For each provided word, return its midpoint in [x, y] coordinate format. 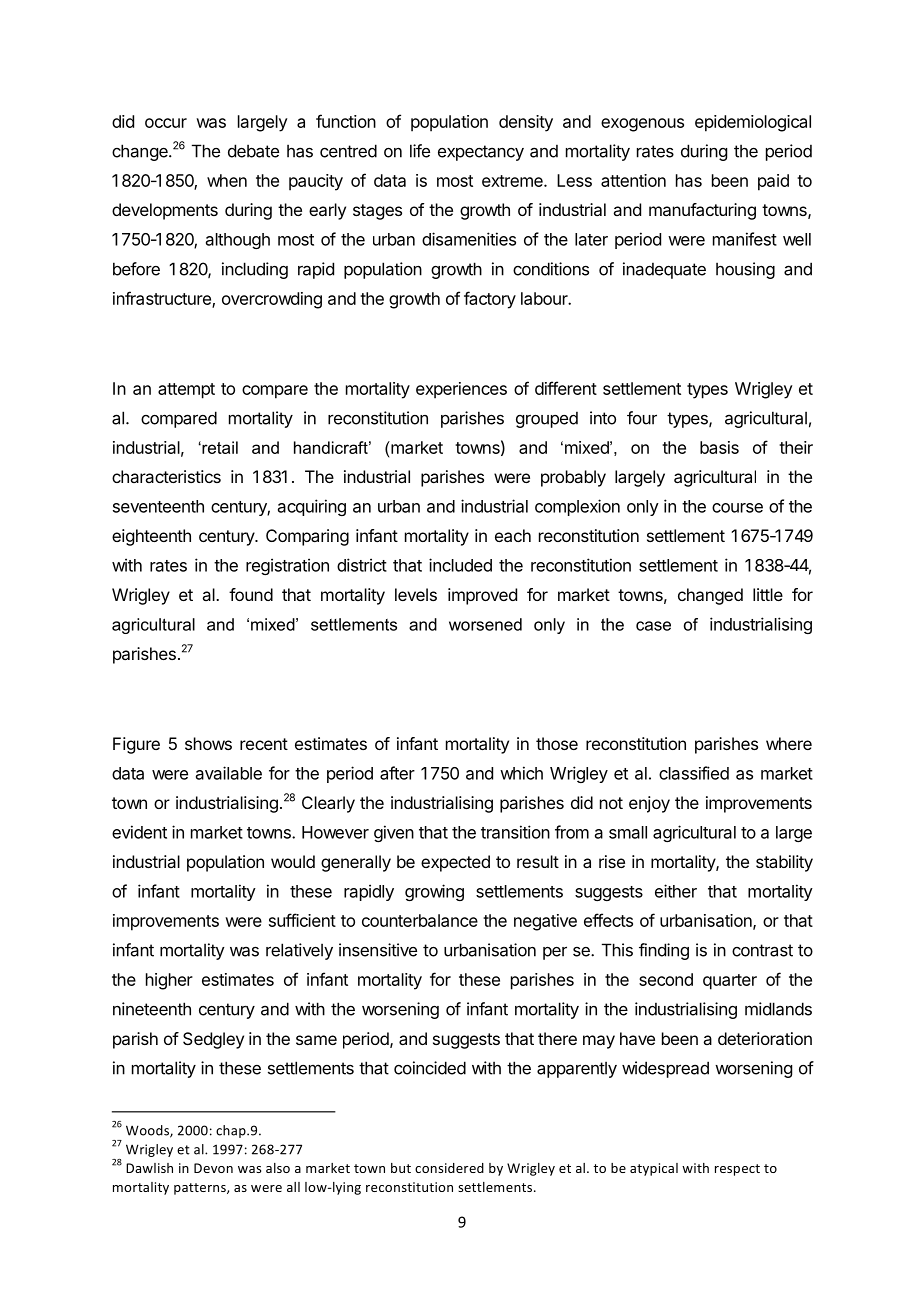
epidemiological [753, 123]
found [251, 594]
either [676, 891]
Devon [213, 1168]
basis [719, 447]
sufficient [302, 920]
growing [434, 892]
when [227, 180]
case [653, 626]
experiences [461, 390]
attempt [186, 391]
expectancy [481, 153]
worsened [485, 624]
